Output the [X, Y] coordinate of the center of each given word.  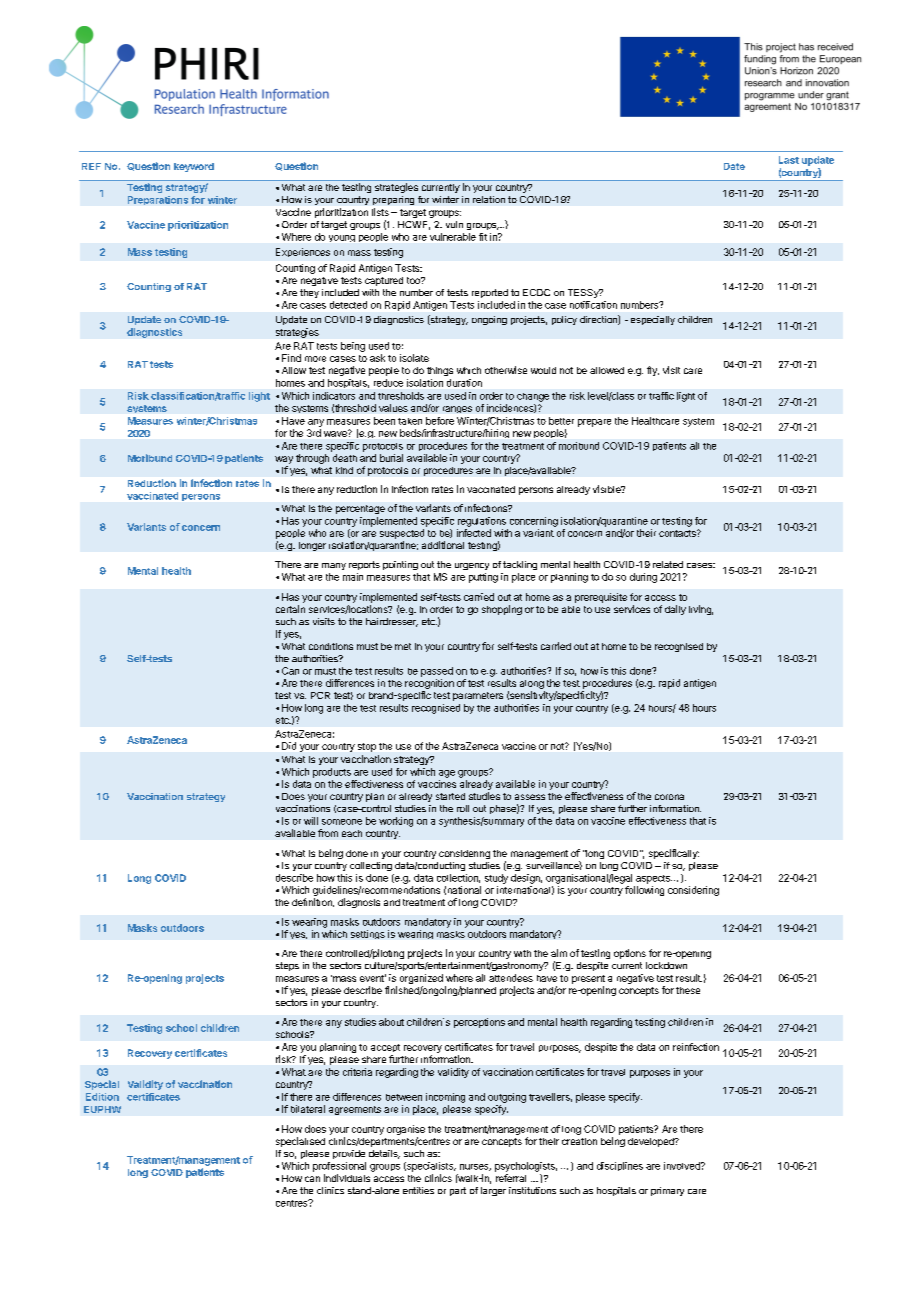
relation [489, 199]
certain [290, 609]
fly [653, 371]
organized [421, 979]
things [440, 371]
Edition [102, 1097]
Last [789, 160]
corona [669, 797]
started [450, 796]
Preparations [158, 200]
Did [289, 746]
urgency [472, 566]
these [688, 990]
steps [287, 966]
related [668, 564]
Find [291, 358]
